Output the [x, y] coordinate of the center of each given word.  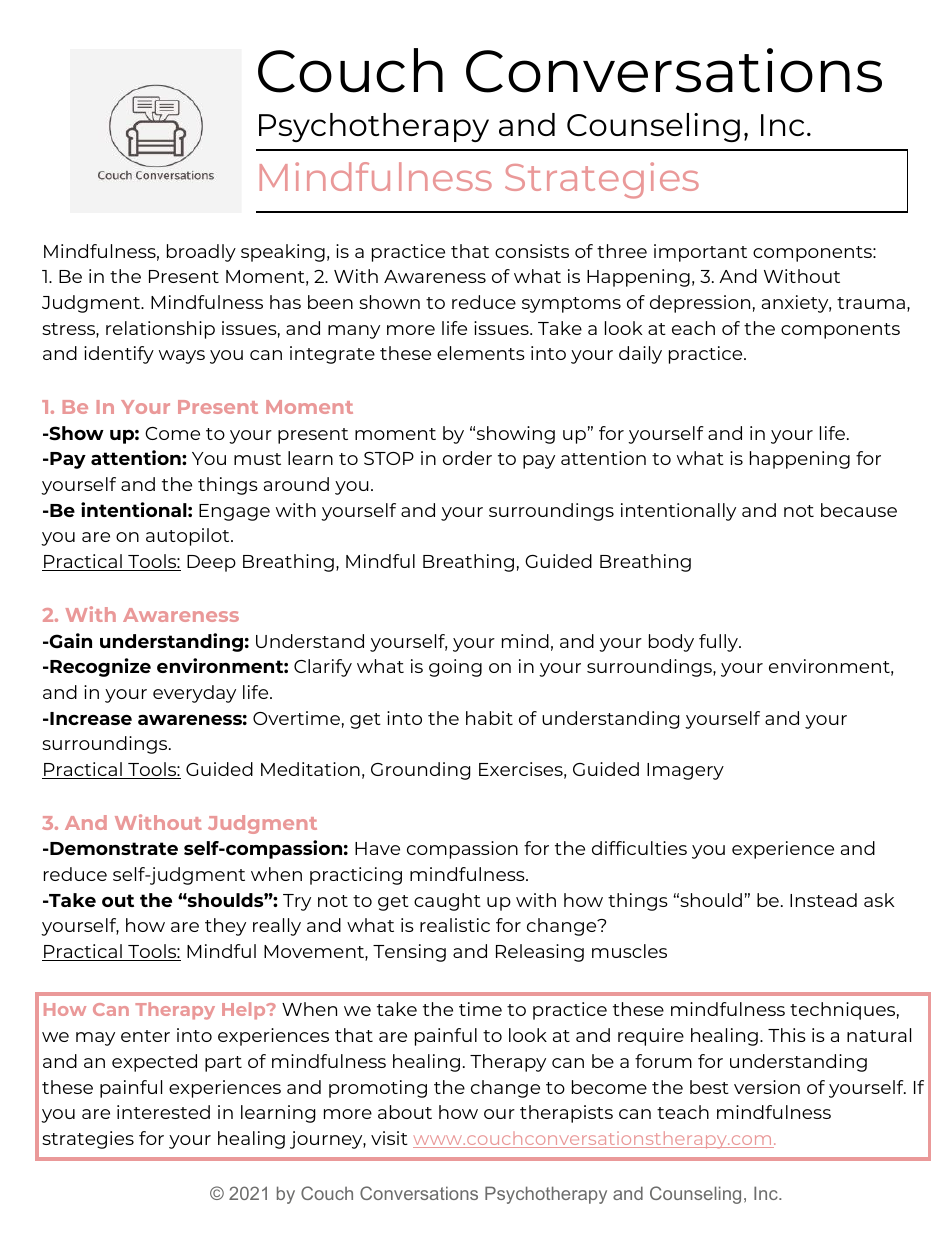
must [257, 459]
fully [720, 643]
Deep [211, 563]
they [225, 927]
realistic [455, 925]
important [700, 253]
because [859, 510]
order [467, 458]
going [455, 668]
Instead [823, 900]
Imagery [685, 771]
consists [532, 251]
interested [163, 1112]
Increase [90, 718]
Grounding [420, 771]
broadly [201, 253]
